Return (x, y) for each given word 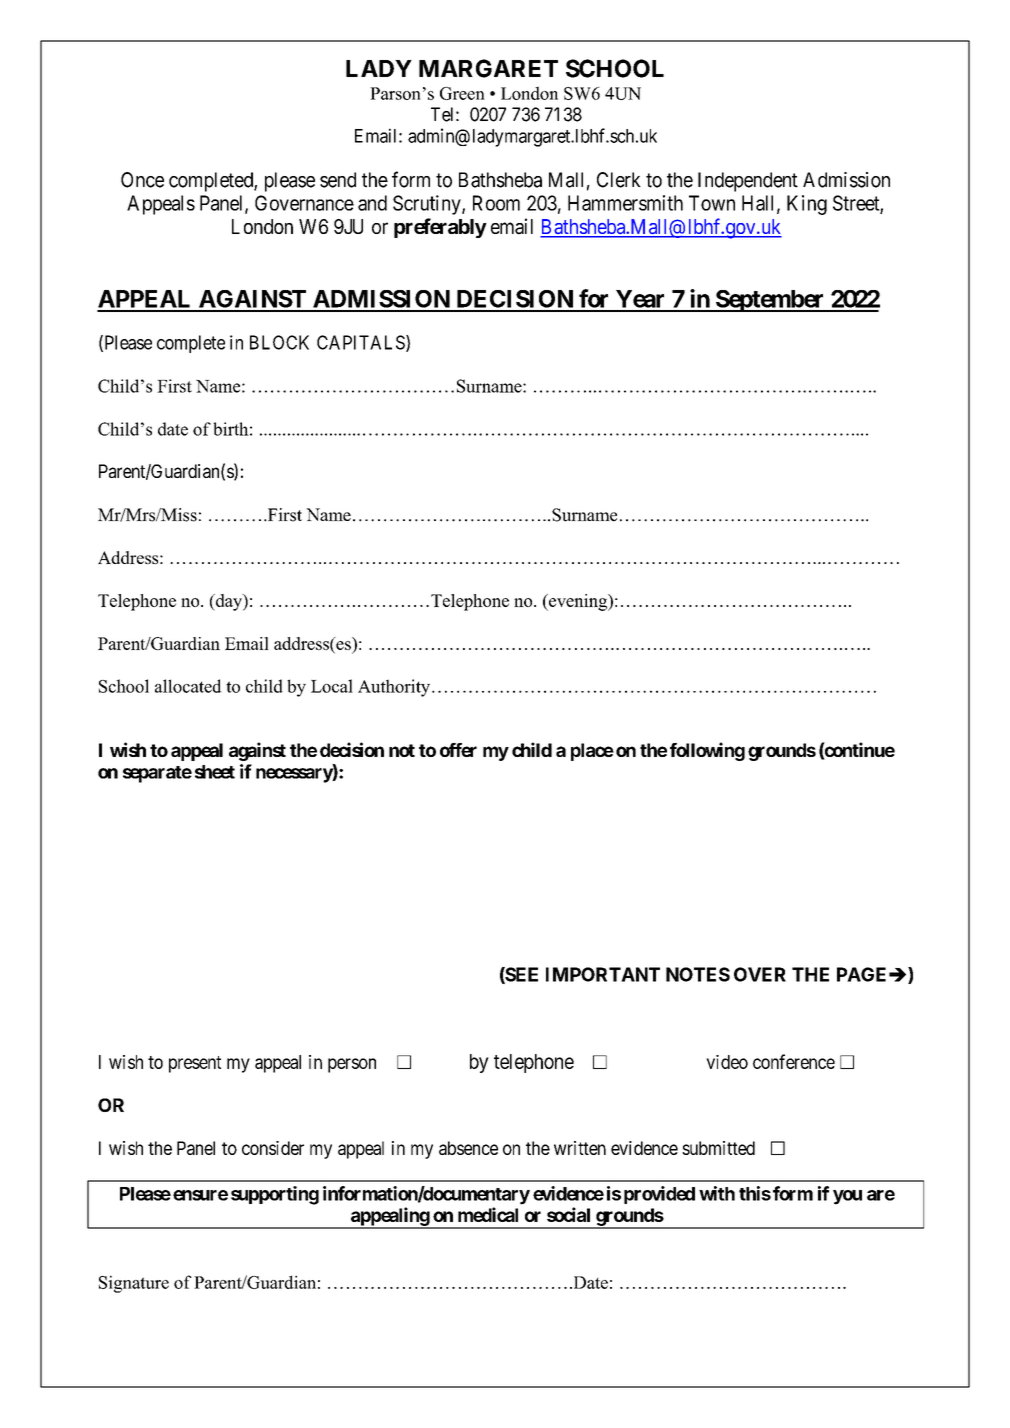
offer (458, 750)
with (717, 1193)
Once (142, 180)
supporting (275, 1195)
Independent (748, 182)
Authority (394, 688)
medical (488, 1214)
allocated (188, 686)
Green (462, 93)
